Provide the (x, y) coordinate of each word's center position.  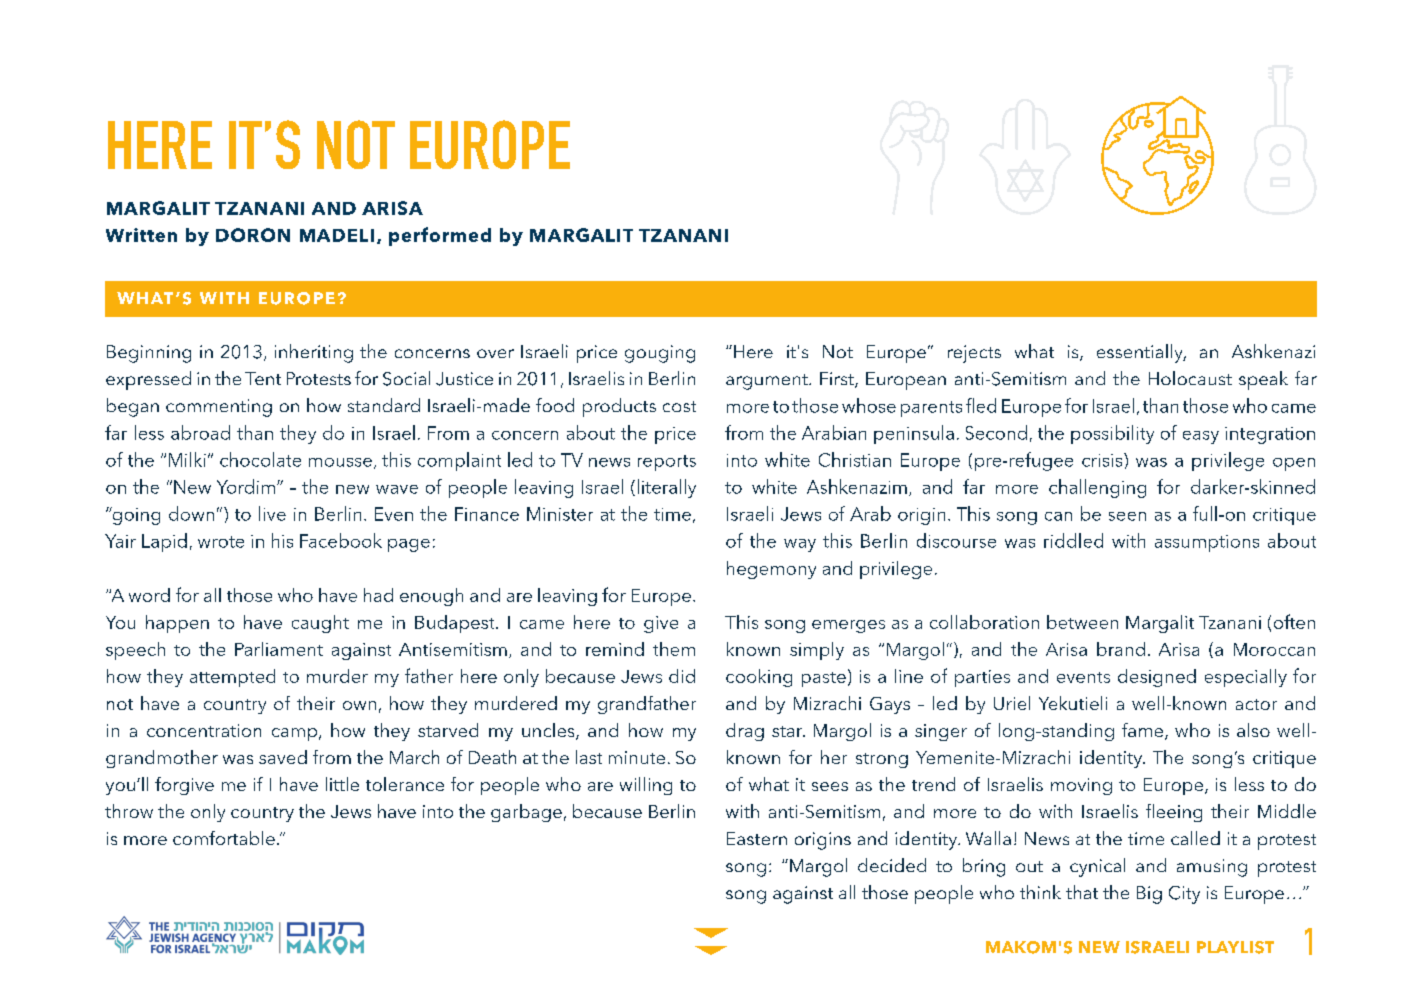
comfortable (224, 838)
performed (440, 236)
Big (1149, 895)
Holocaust (1190, 378)
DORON (253, 235)
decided (892, 865)
